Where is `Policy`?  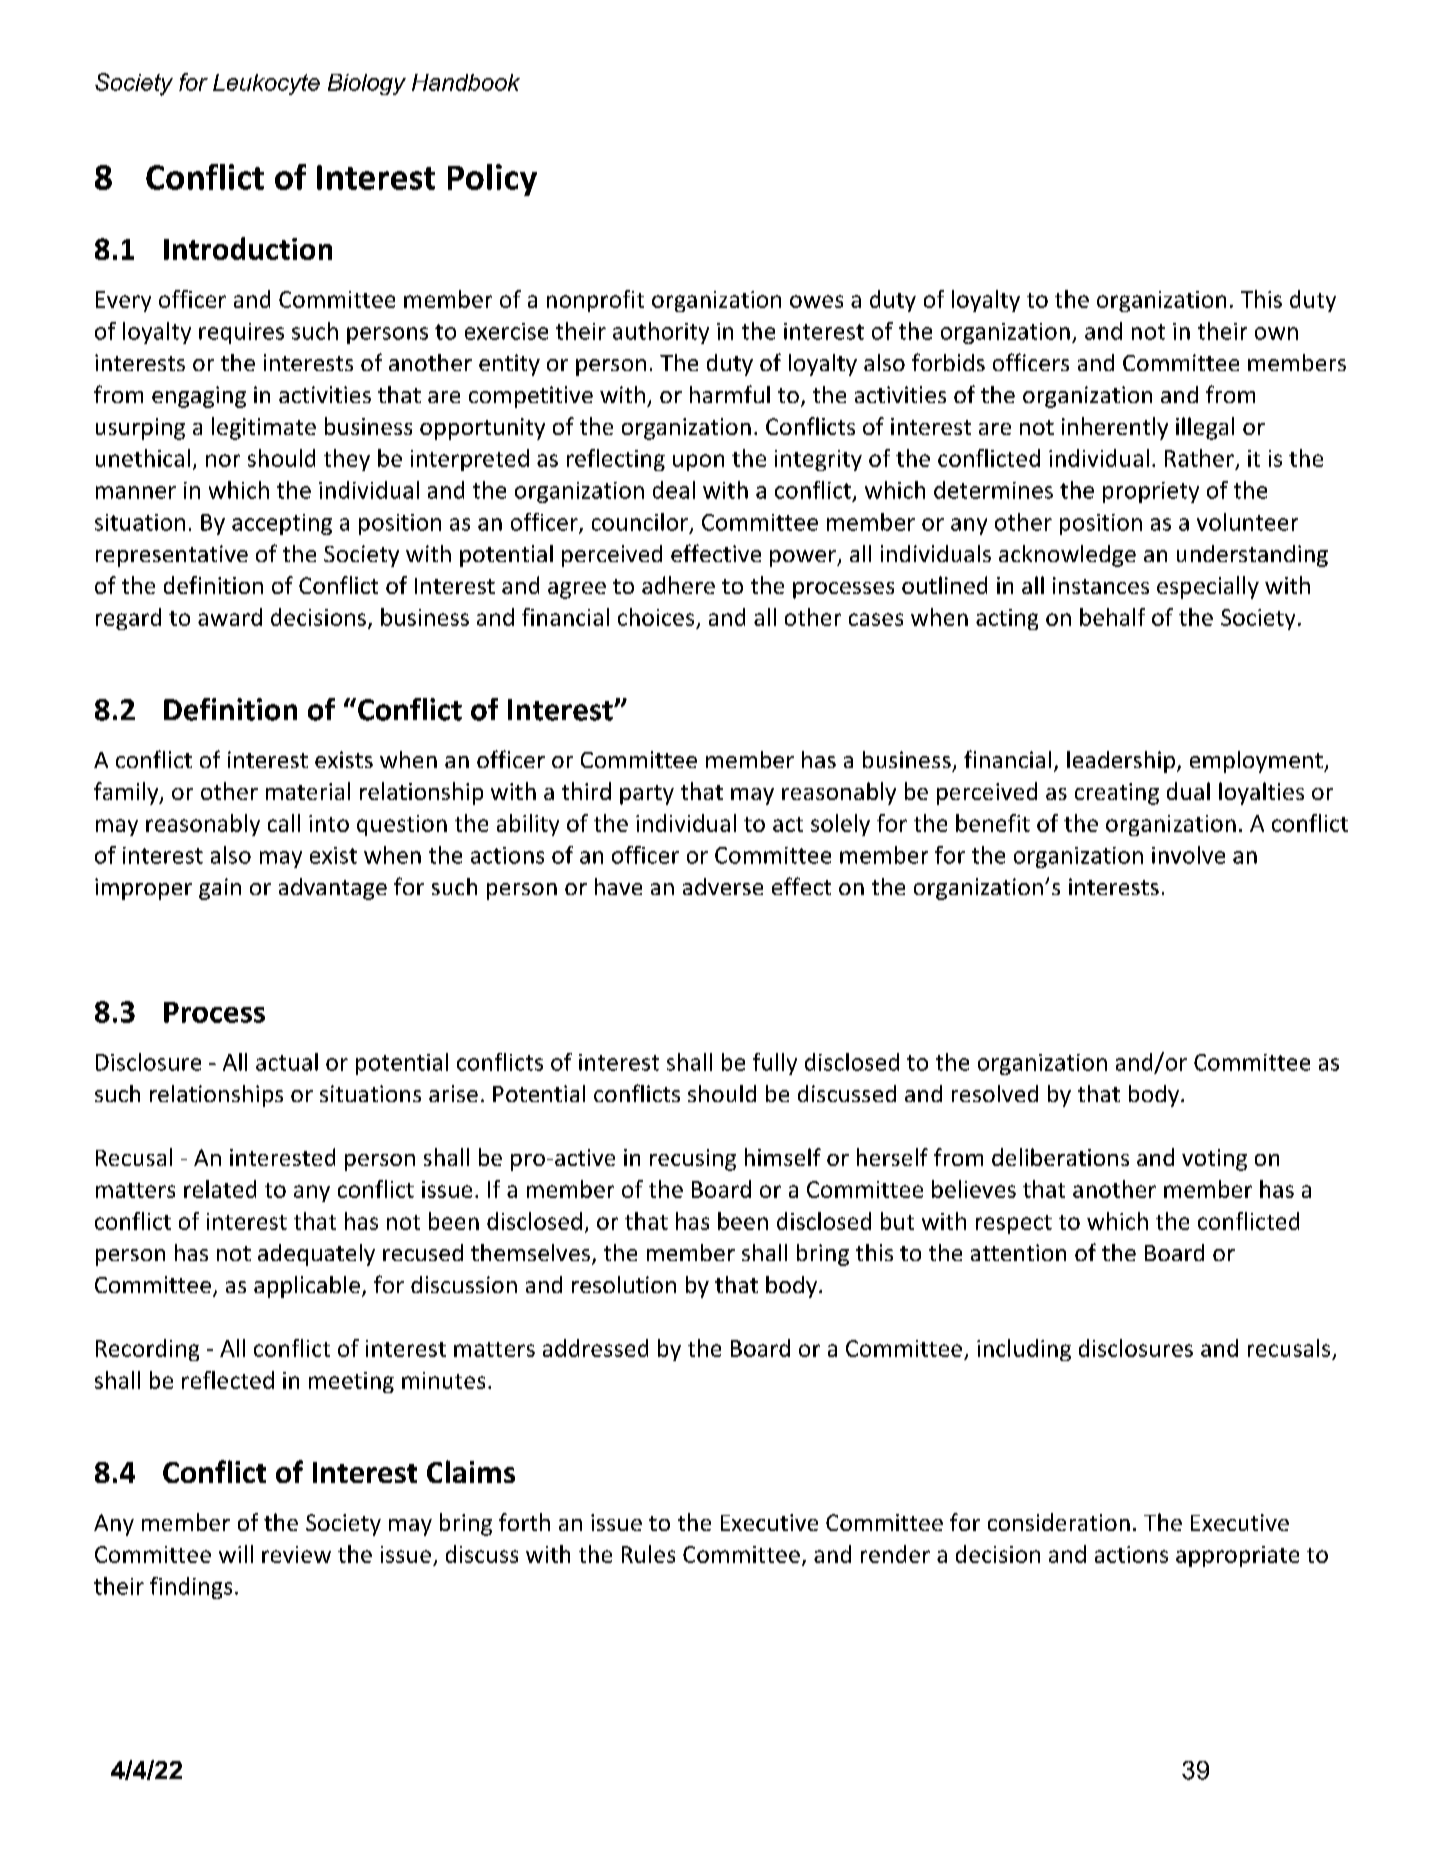 Policy is located at coordinates (492, 180).
